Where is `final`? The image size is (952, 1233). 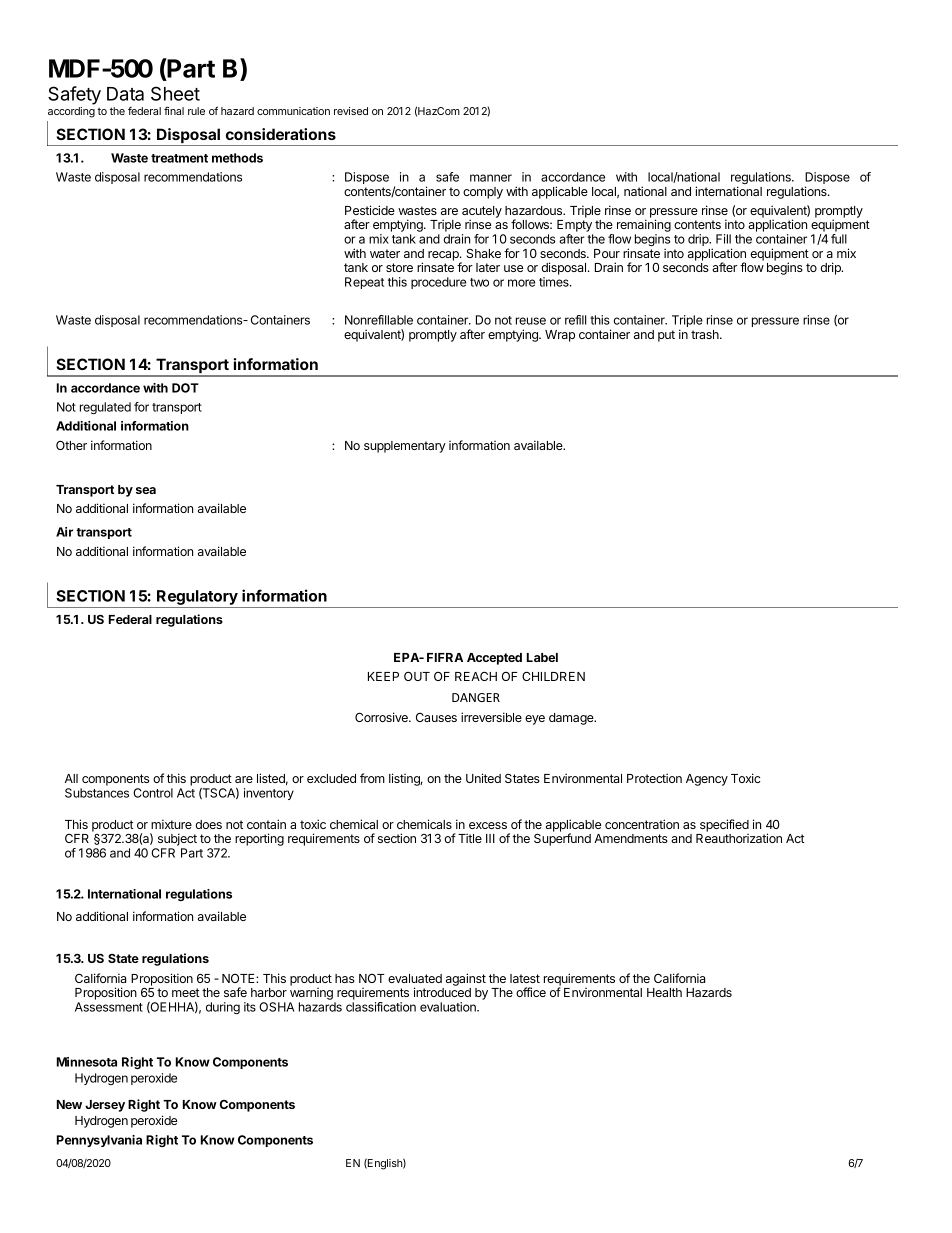
final is located at coordinates (174, 110).
